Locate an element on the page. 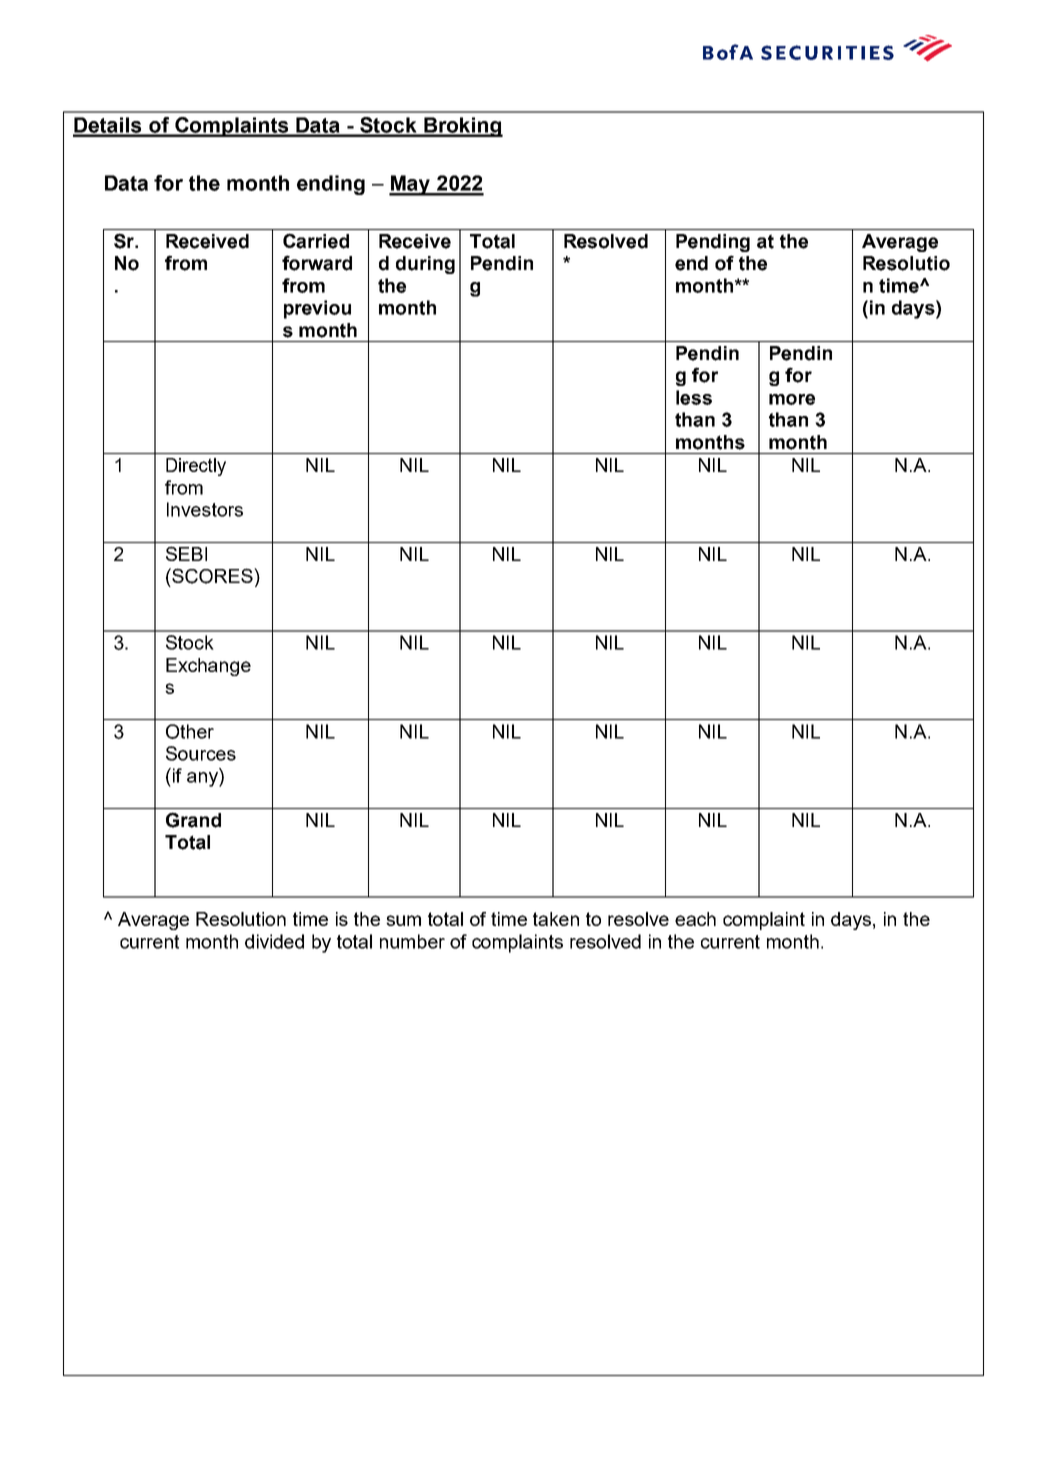 The height and width of the document is (1480, 1047). more is located at coordinates (792, 399).
